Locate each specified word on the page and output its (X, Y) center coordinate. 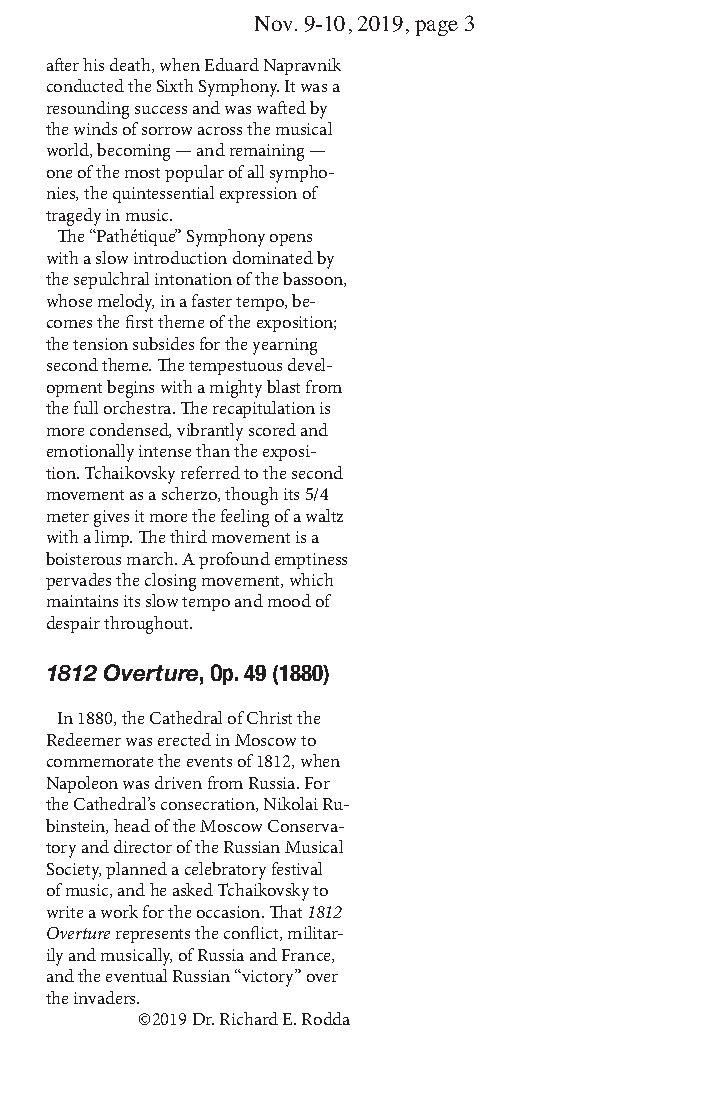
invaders (106, 997)
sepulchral (111, 280)
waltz (324, 515)
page (436, 28)
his (93, 64)
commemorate (100, 762)
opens (291, 240)
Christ (269, 717)
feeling (245, 518)
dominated (273, 257)
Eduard (232, 64)
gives (111, 518)
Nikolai (291, 803)
